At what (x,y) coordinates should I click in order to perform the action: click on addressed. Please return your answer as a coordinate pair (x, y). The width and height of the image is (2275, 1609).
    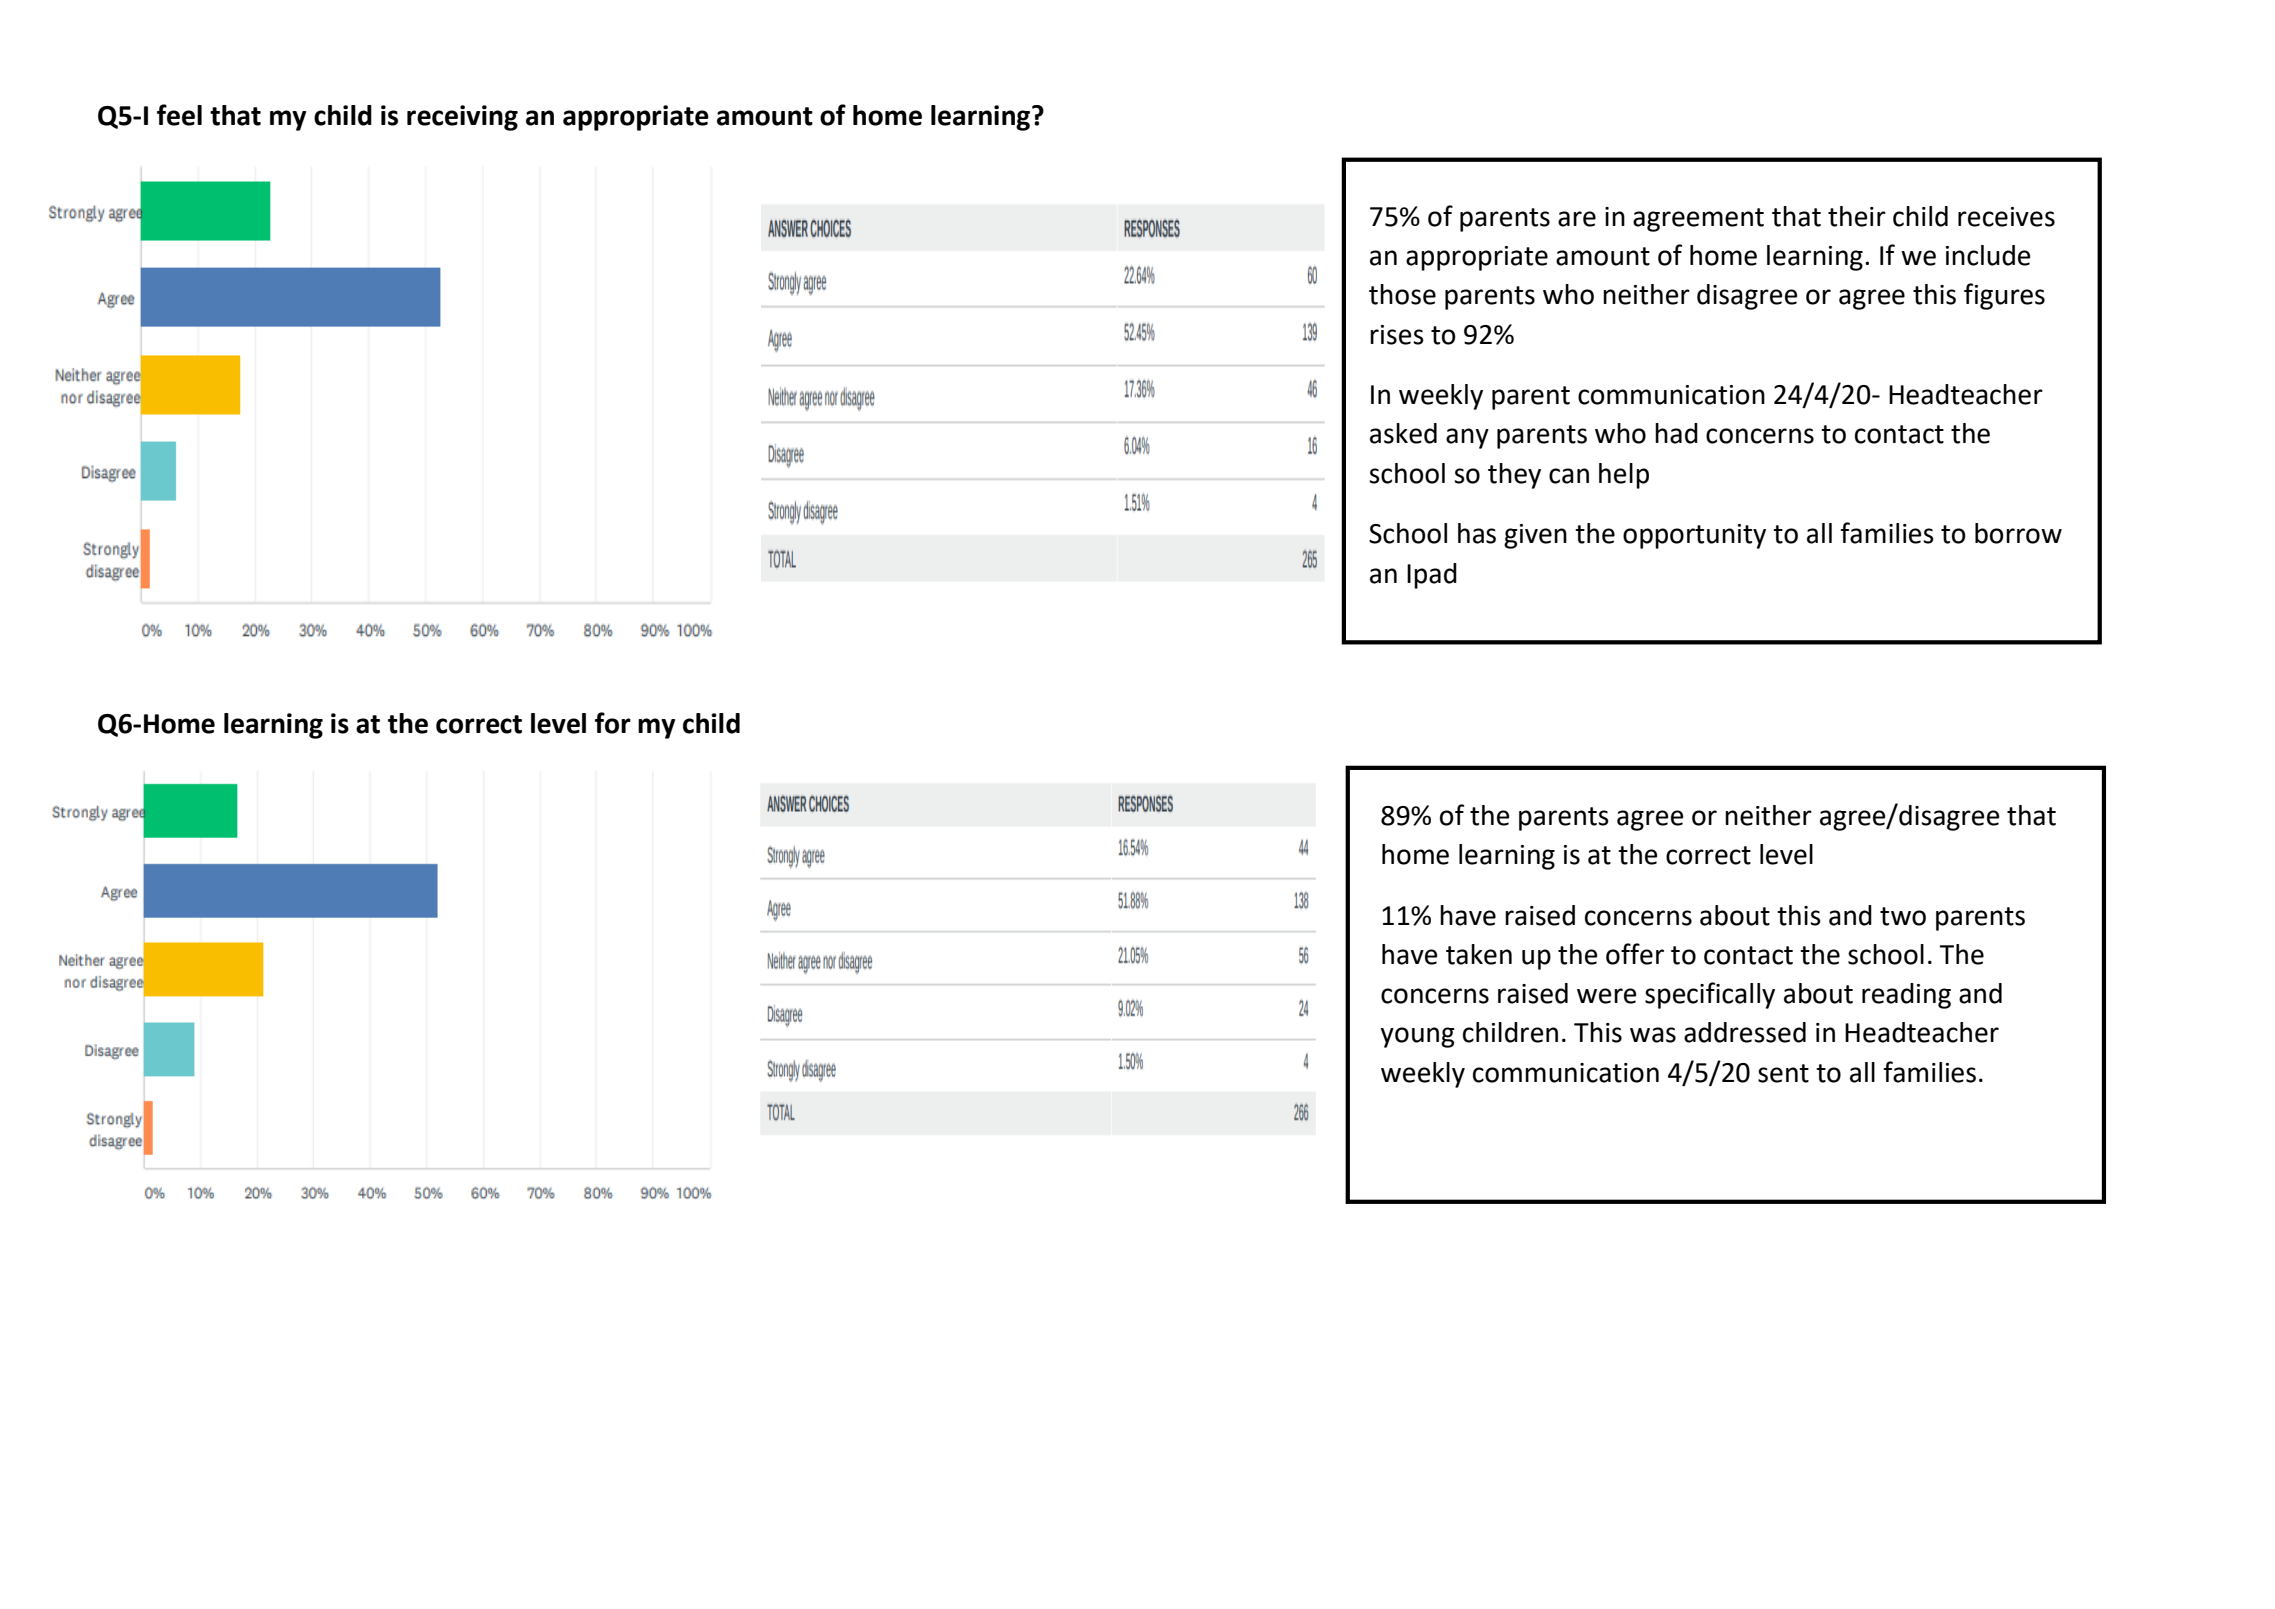
    Looking at the image, I should click on (1745, 1032).
